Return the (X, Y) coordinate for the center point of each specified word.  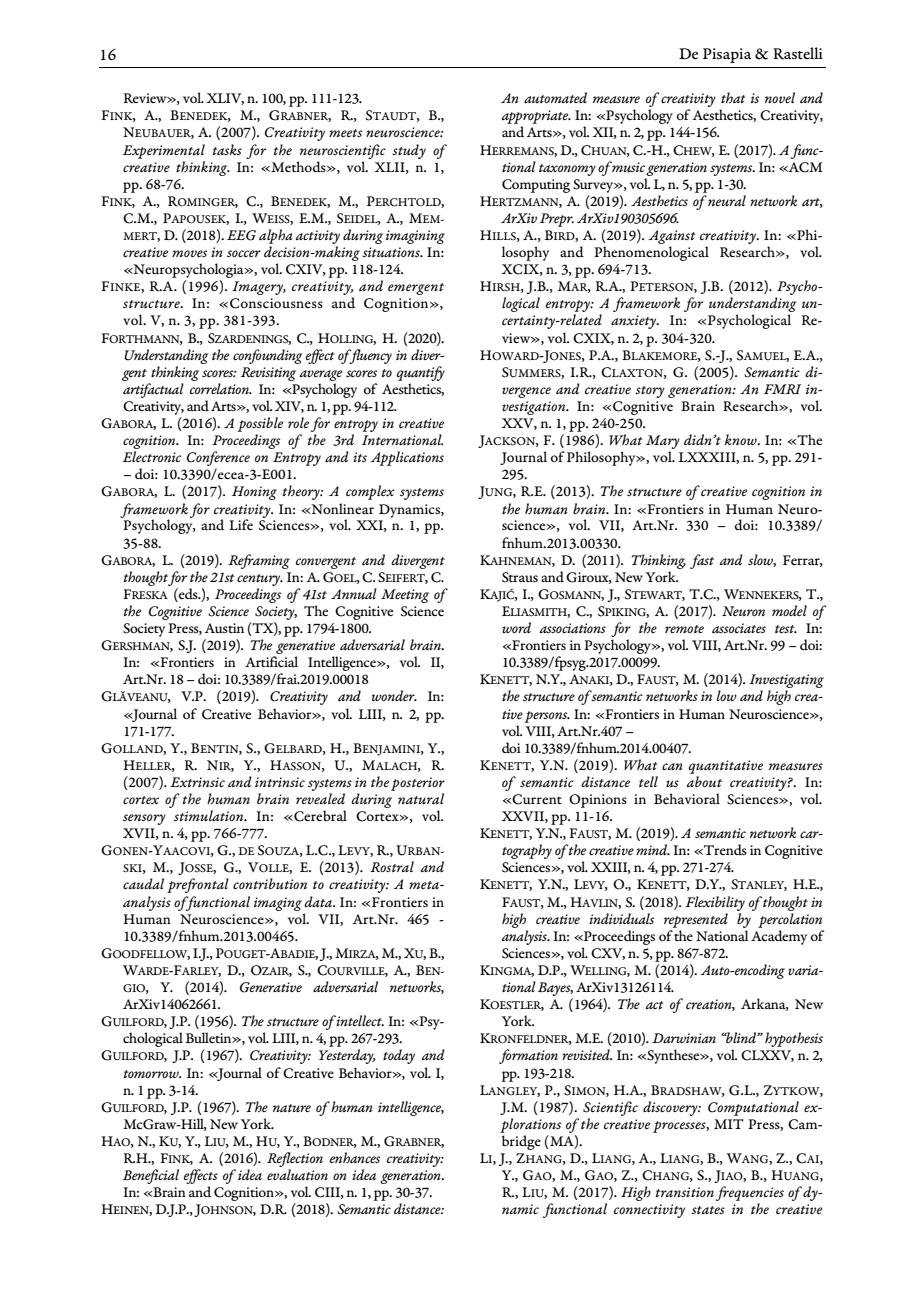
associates (739, 628)
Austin (224, 628)
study (409, 151)
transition (685, 1192)
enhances (355, 1157)
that (733, 98)
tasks (227, 149)
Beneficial (151, 1176)
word (516, 627)
